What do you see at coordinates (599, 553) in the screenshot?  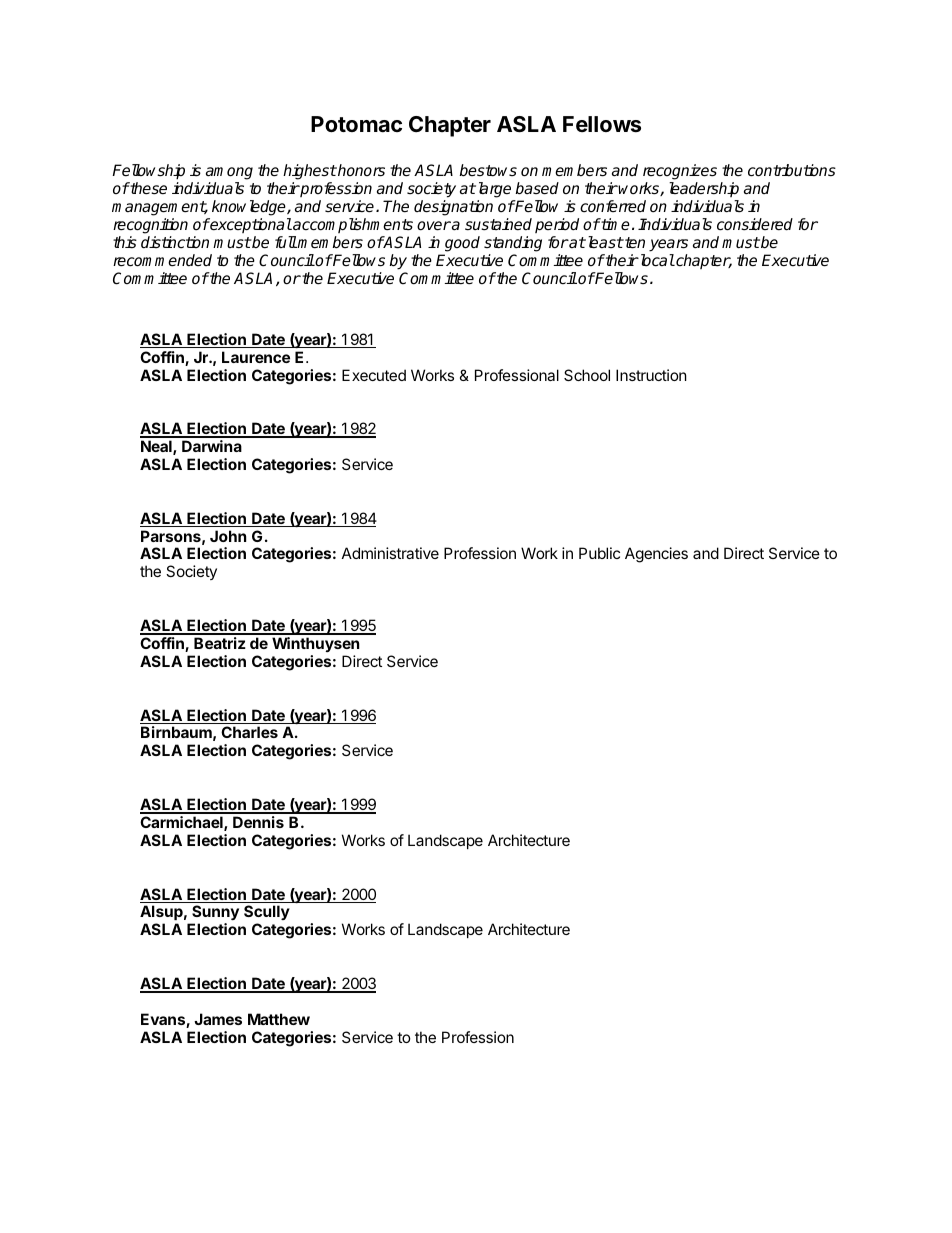 I see `Public` at bounding box center [599, 553].
